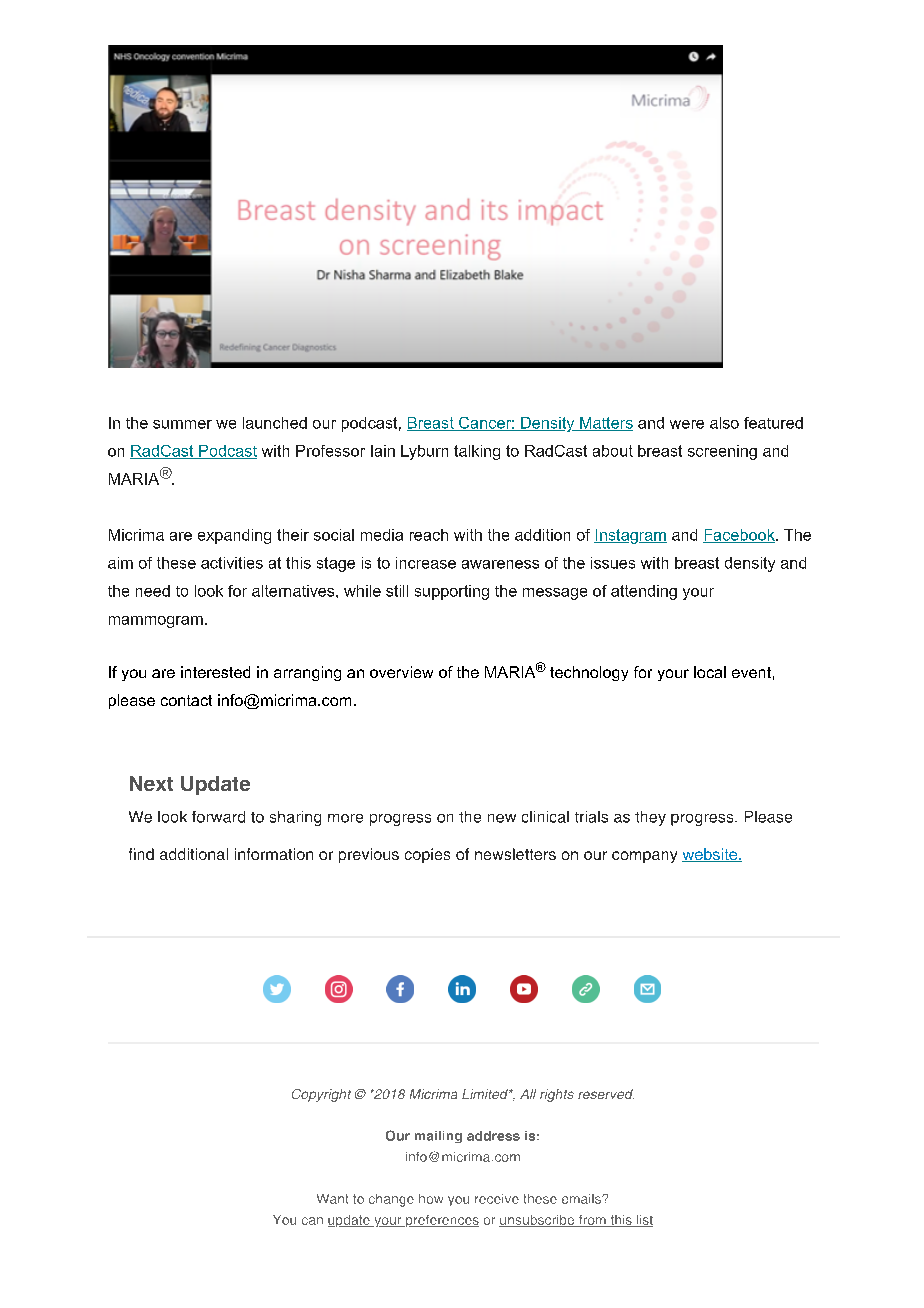 The image size is (924, 1308). I want to click on Want, so click(332, 1199).
